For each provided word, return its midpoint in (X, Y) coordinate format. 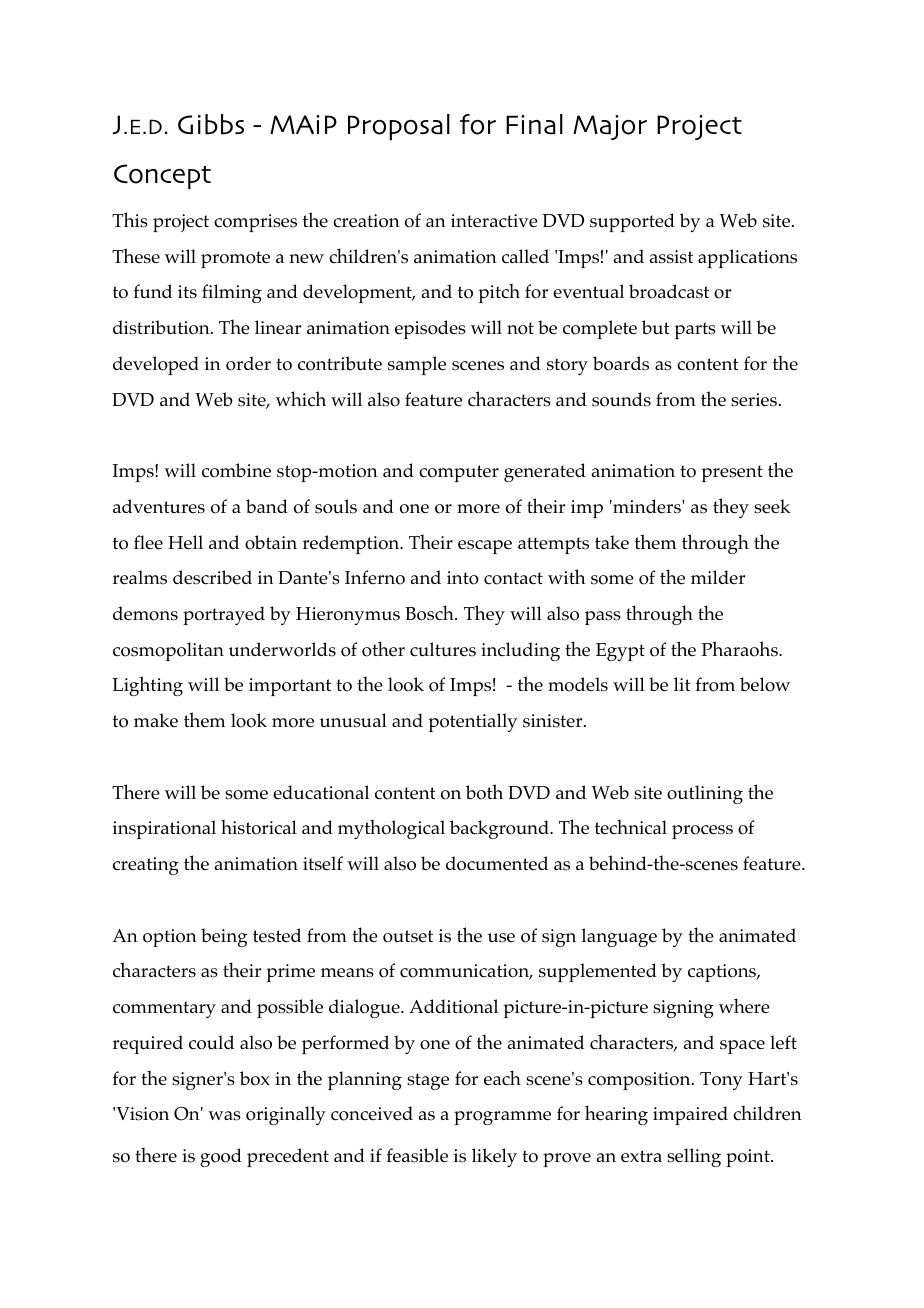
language (619, 937)
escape (485, 547)
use (501, 938)
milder (718, 577)
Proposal (399, 127)
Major (610, 127)
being (224, 937)
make (156, 720)
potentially (472, 722)
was (224, 1116)
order (248, 363)
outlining (705, 794)
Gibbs (211, 124)
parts (695, 330)
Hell (185, 542)
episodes (430, 329)
